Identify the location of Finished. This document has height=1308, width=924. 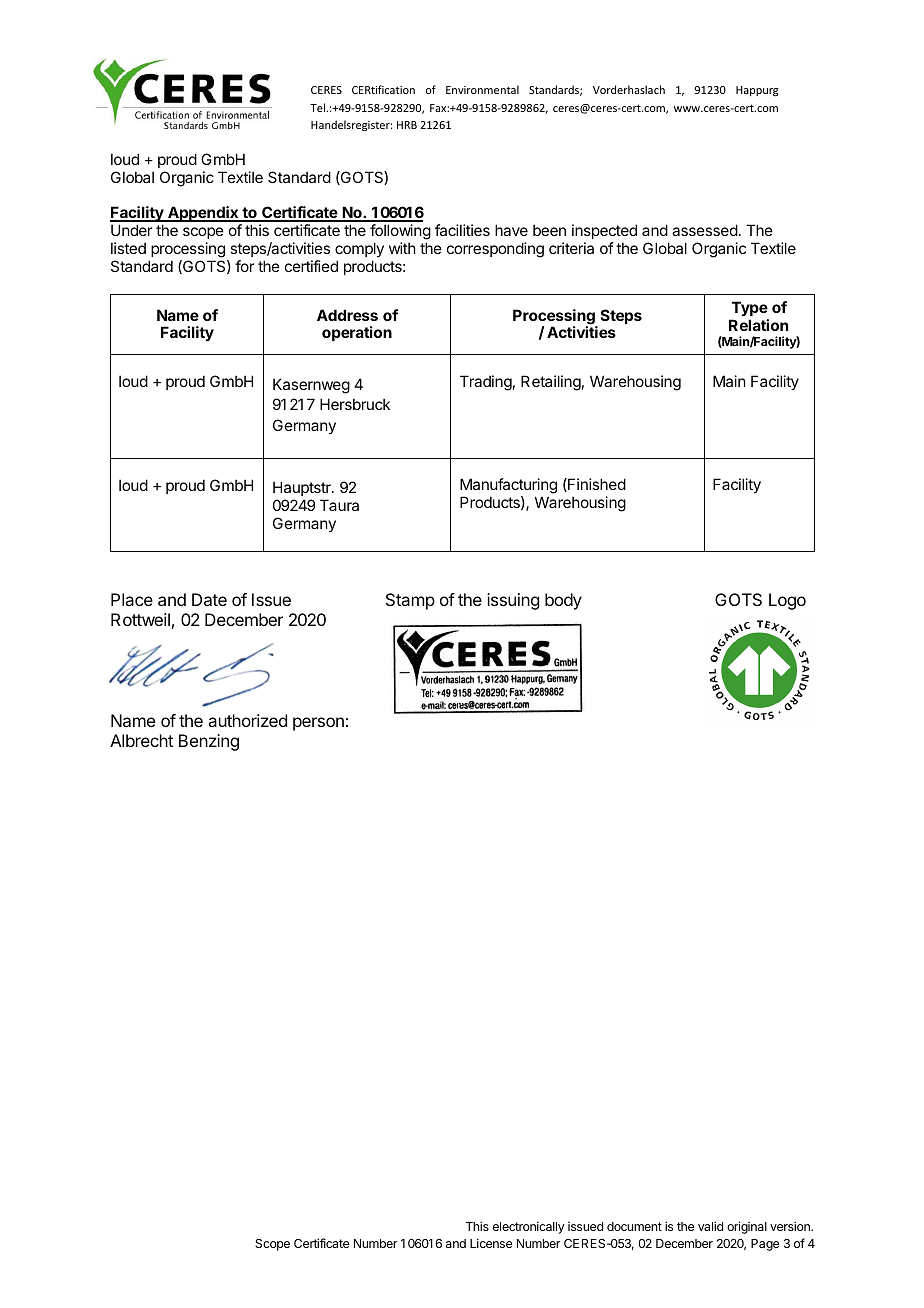
(596, 485).
